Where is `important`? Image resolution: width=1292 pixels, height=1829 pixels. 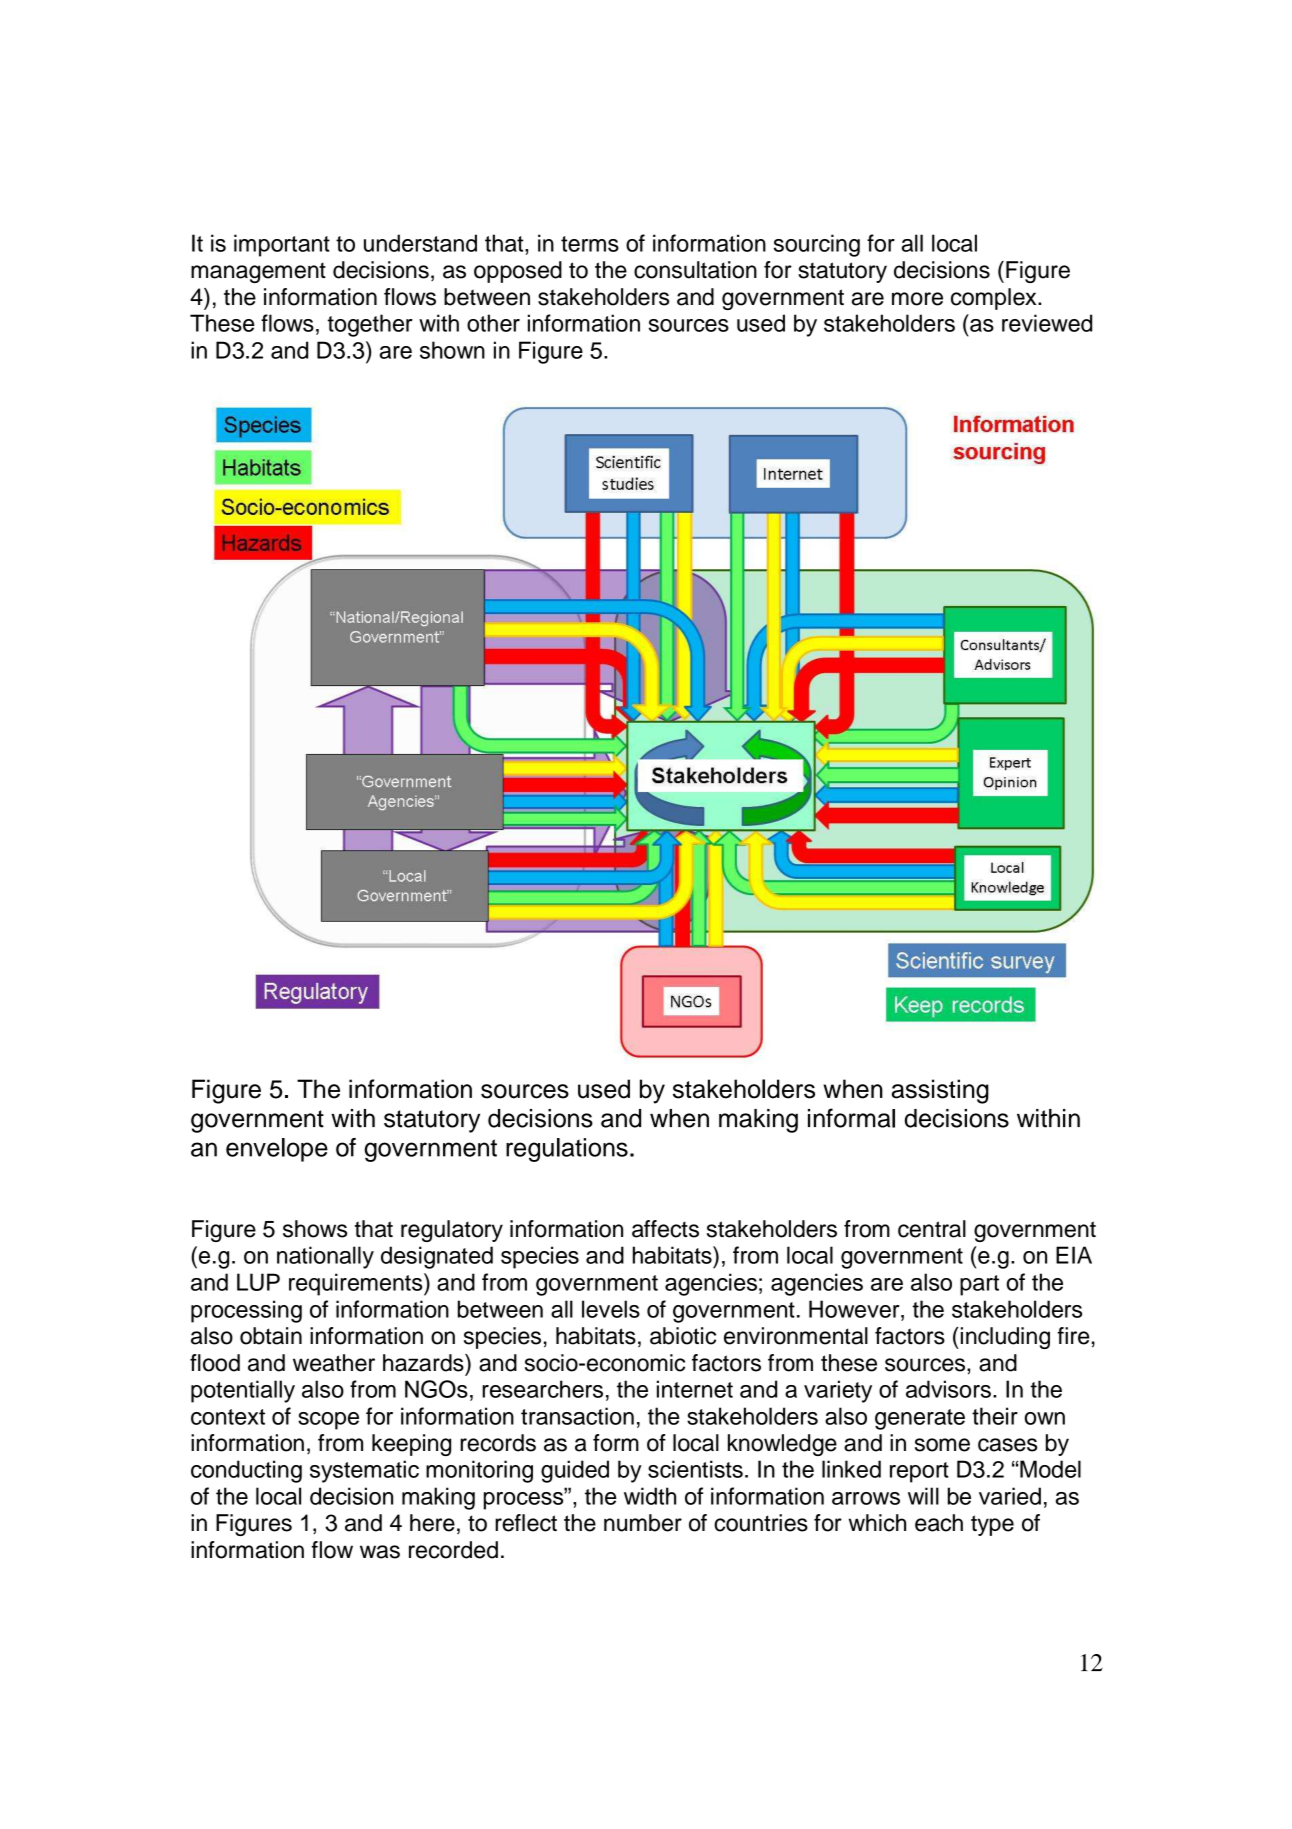
important is located at coordinates (282, 245).
